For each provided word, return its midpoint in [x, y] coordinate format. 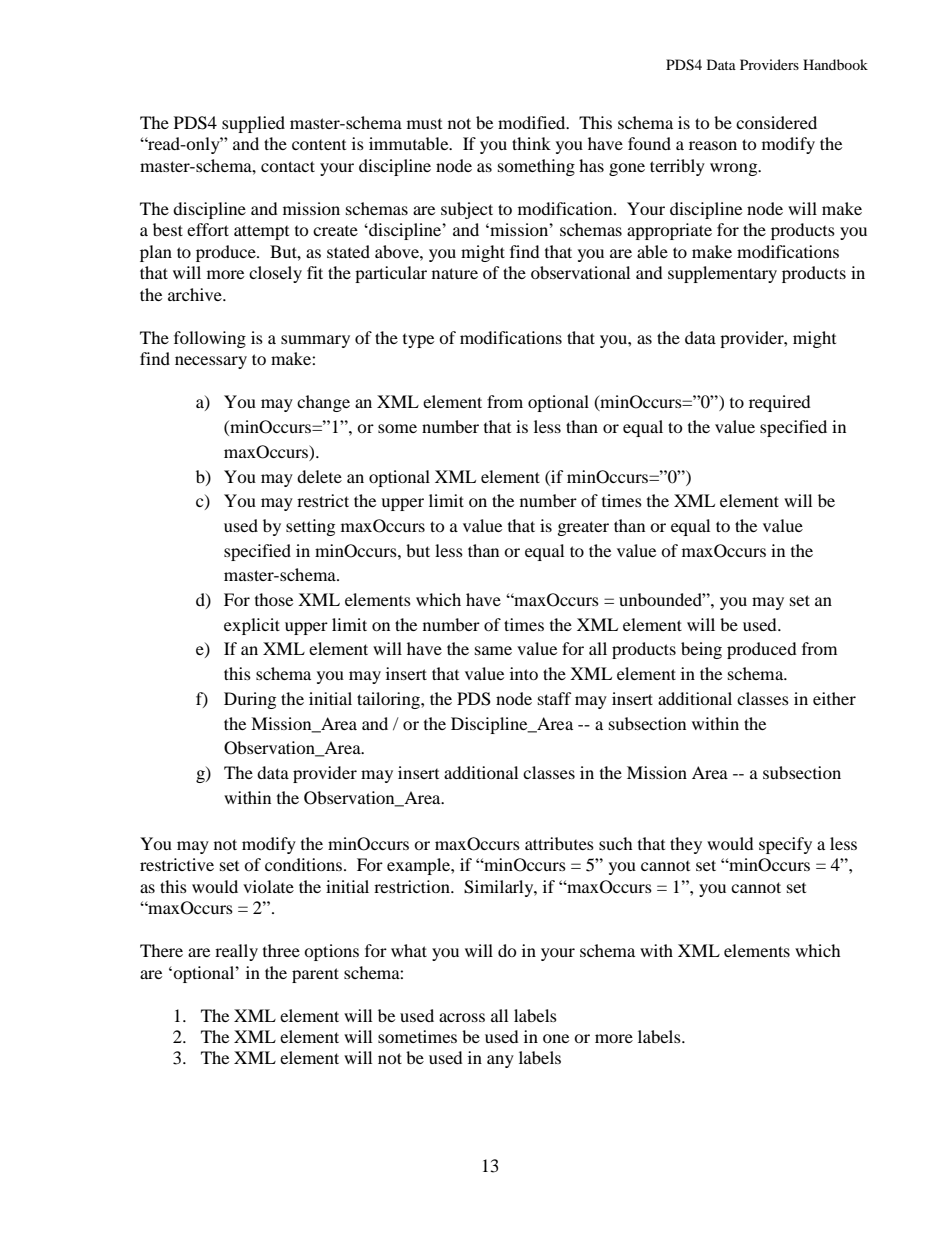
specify [785, 845]
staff [555, 698]
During [250, 700]
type [418, 341]
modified [533, 122]
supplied [253, 124]
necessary [211, 362]
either [834, 698]
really [236, 952]
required [780, 403]
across [462, 1017]
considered [776, 122]
